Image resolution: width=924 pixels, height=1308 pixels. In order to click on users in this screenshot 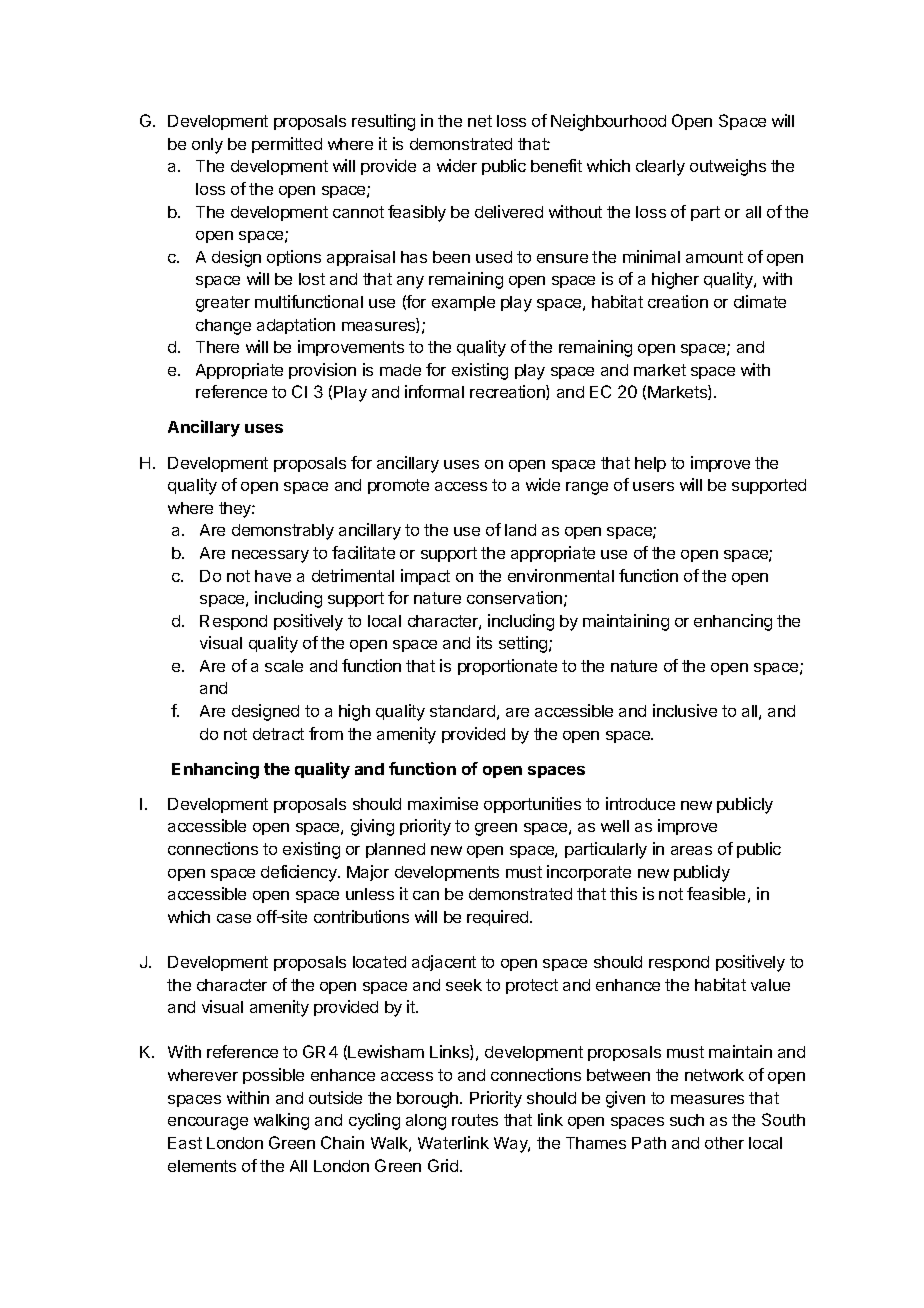, I will do `click(653, 486)`.
